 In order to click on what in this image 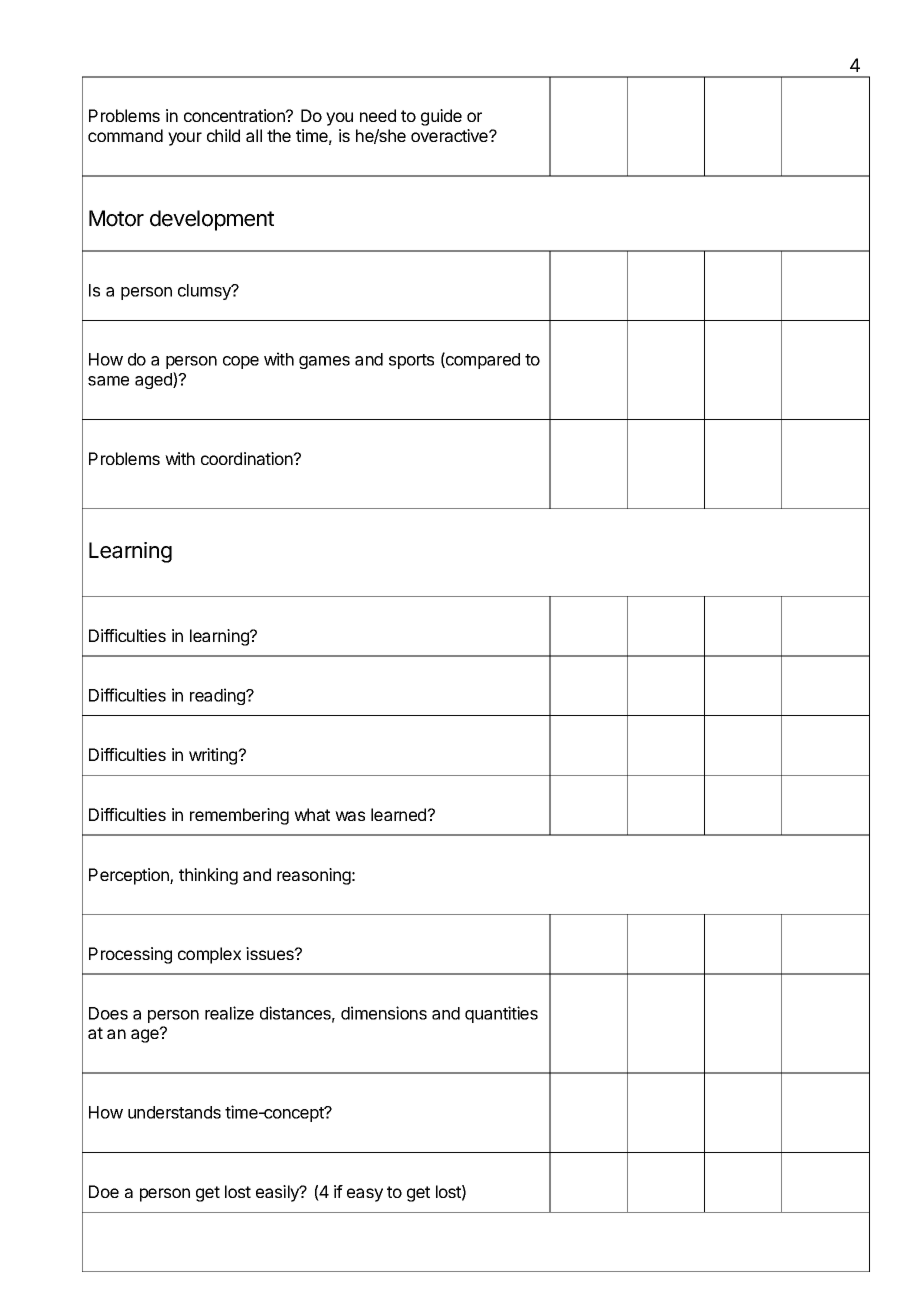, I will do `click(312, 814)`.
